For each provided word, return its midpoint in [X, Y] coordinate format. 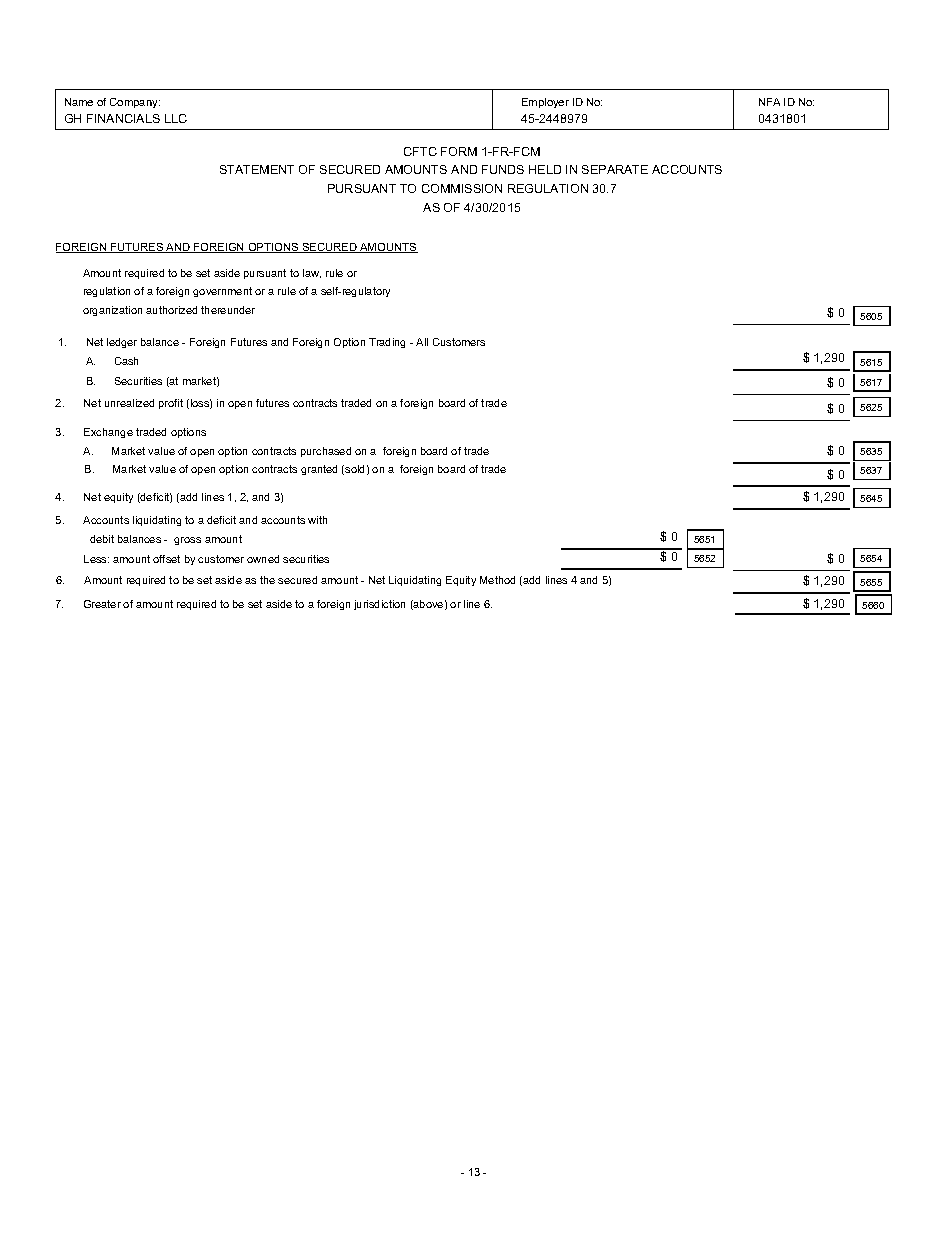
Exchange [108, 433]
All [422, 342]
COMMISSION [462, 188]
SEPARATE [615, 169]
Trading [387, 343]
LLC [176, 118]
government [222, 292]
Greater [102, 604]
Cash [126, 361]
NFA [769, 102]
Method [497, 580]
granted [319, 470]
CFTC [420, 151]
